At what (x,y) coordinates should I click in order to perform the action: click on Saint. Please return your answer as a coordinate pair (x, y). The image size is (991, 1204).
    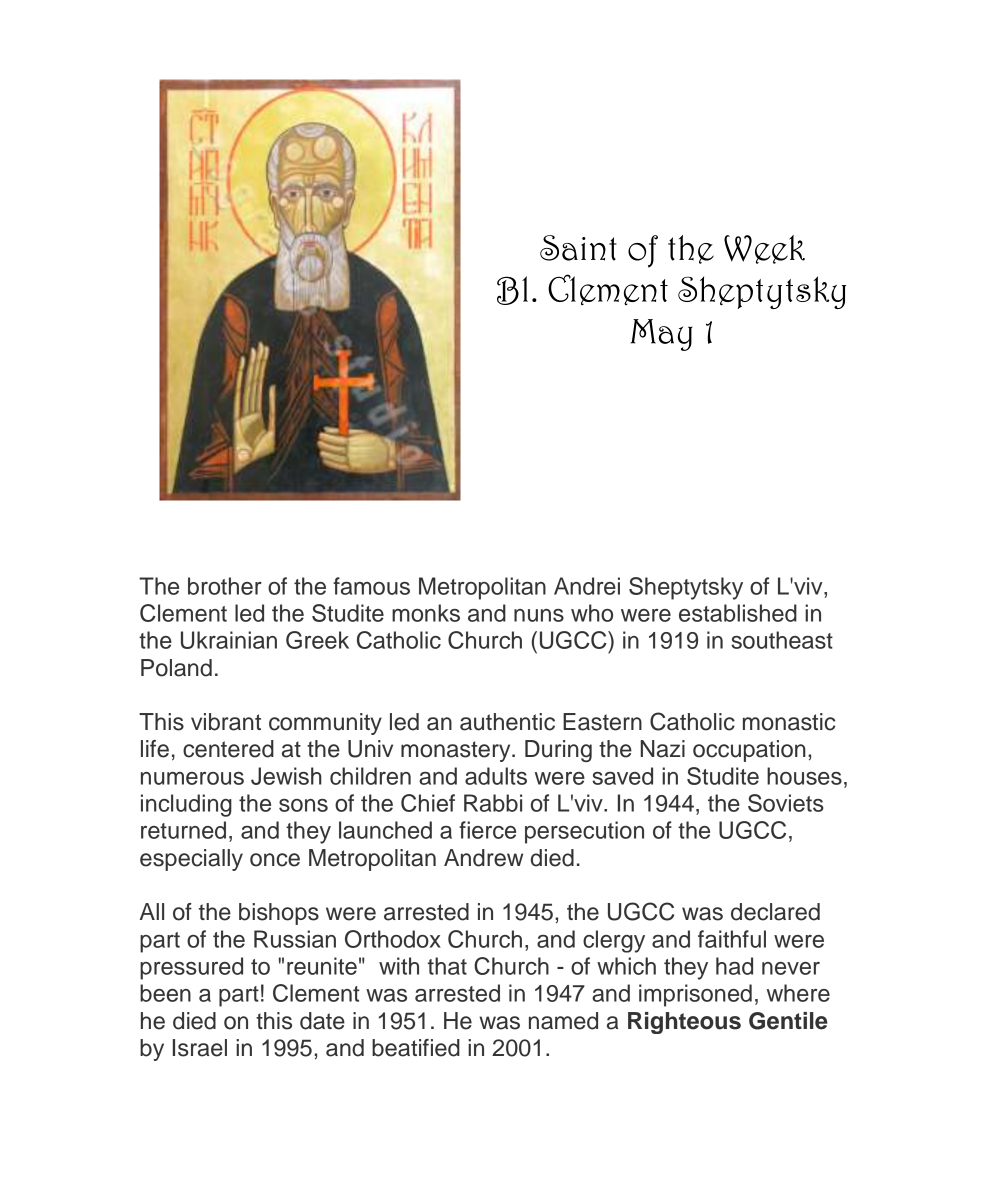
    Looking at the image, I should click on (578, 248).
